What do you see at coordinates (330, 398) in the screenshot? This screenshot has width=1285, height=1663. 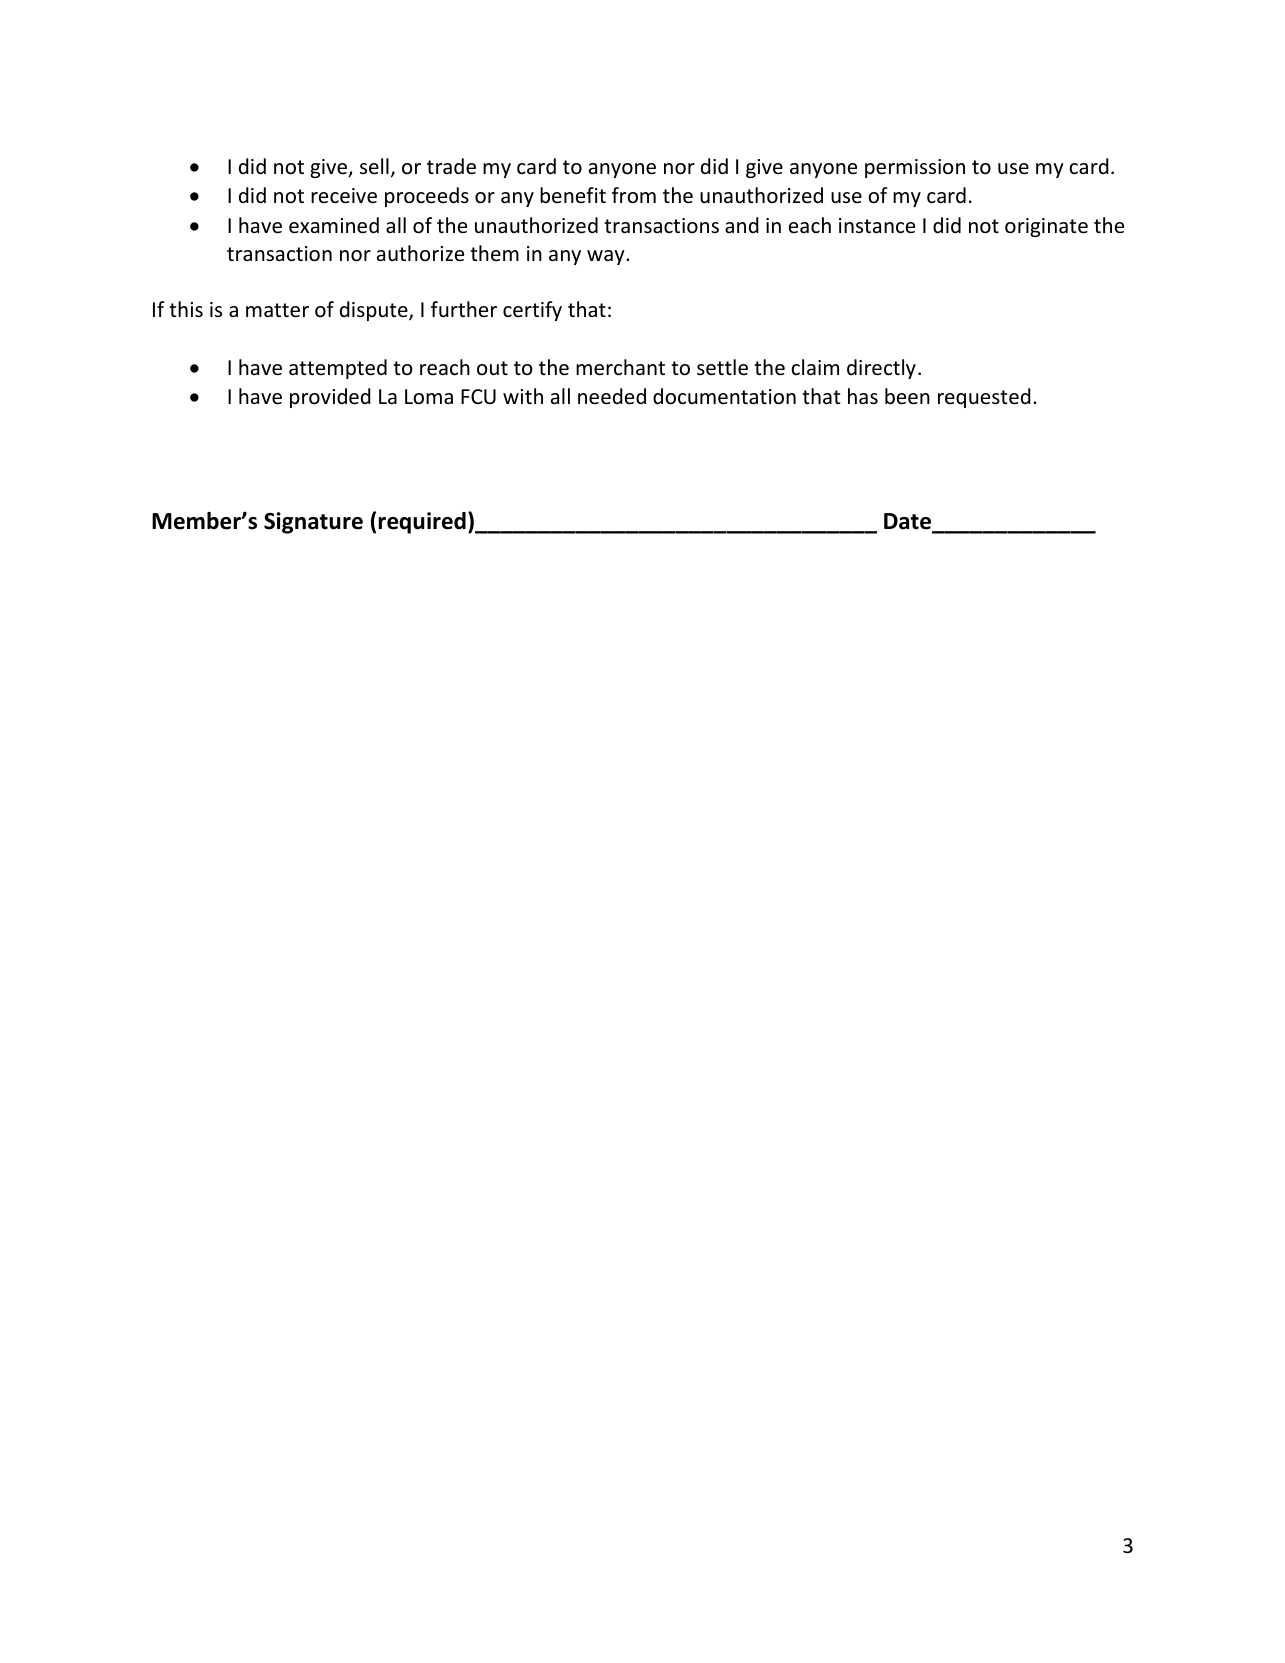 I see `provided` at bounding box center [330, 398].
